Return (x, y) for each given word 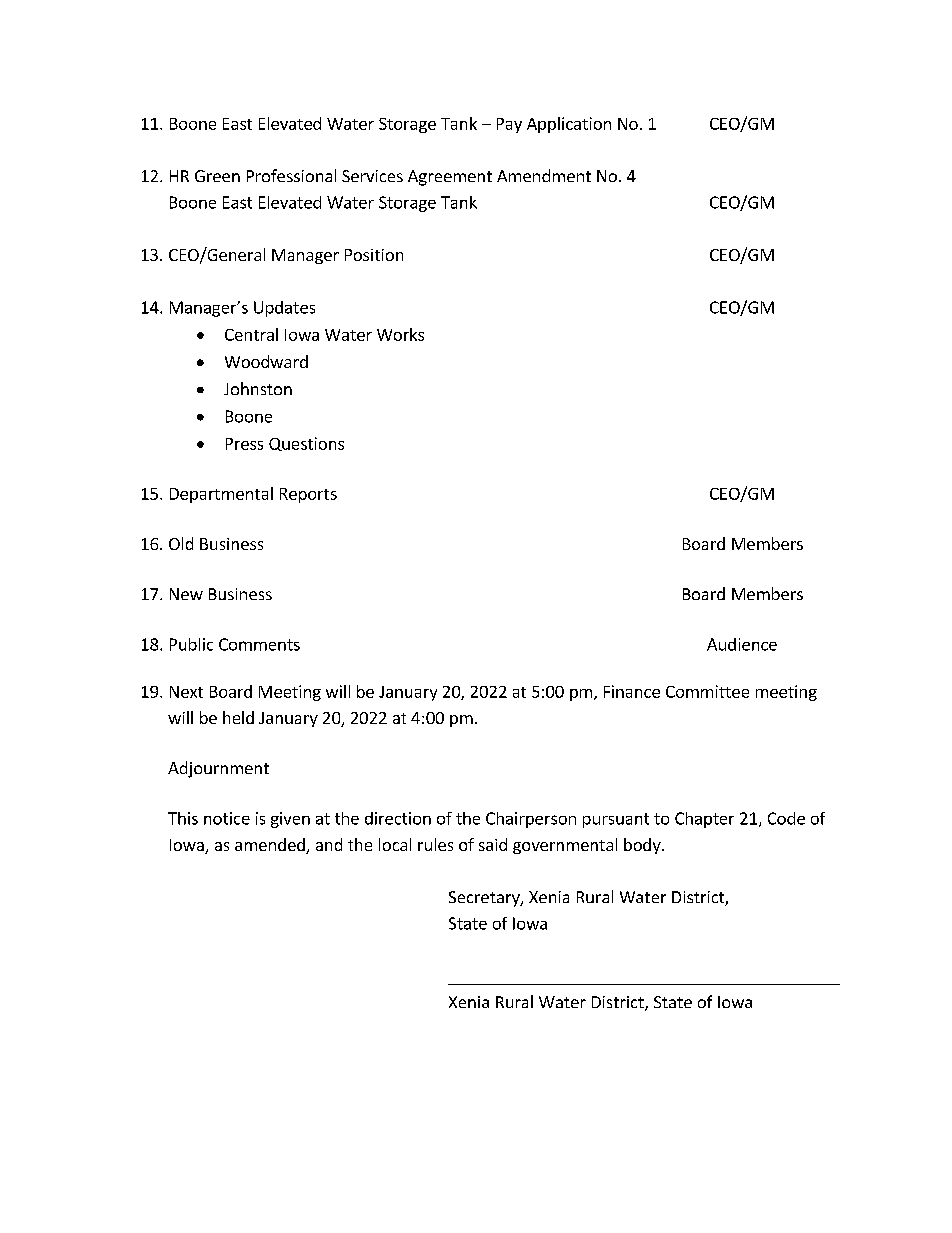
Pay (509, 125)
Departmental (221, 495)
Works (400, 334)
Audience (742, 644)
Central (251, 334)
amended (270, 844)
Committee (707, 691)
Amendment (544, 175)
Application (569, 125)
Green (217, 176)
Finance (632, 691)
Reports (308, 495)
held (238, 717)
